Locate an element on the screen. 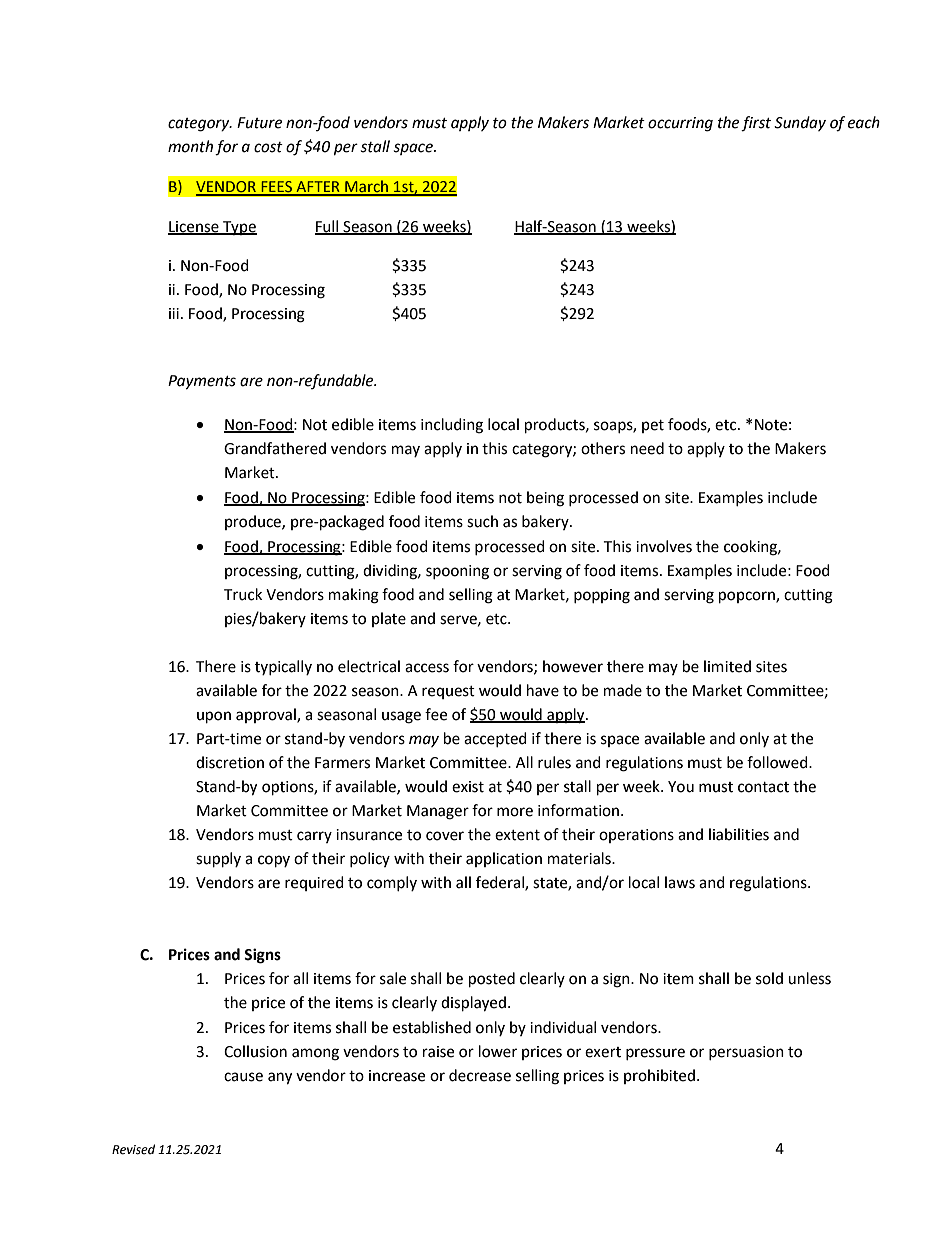 This screenshot has height=1233, width=952. limited is located at coordinates (727, 666).
